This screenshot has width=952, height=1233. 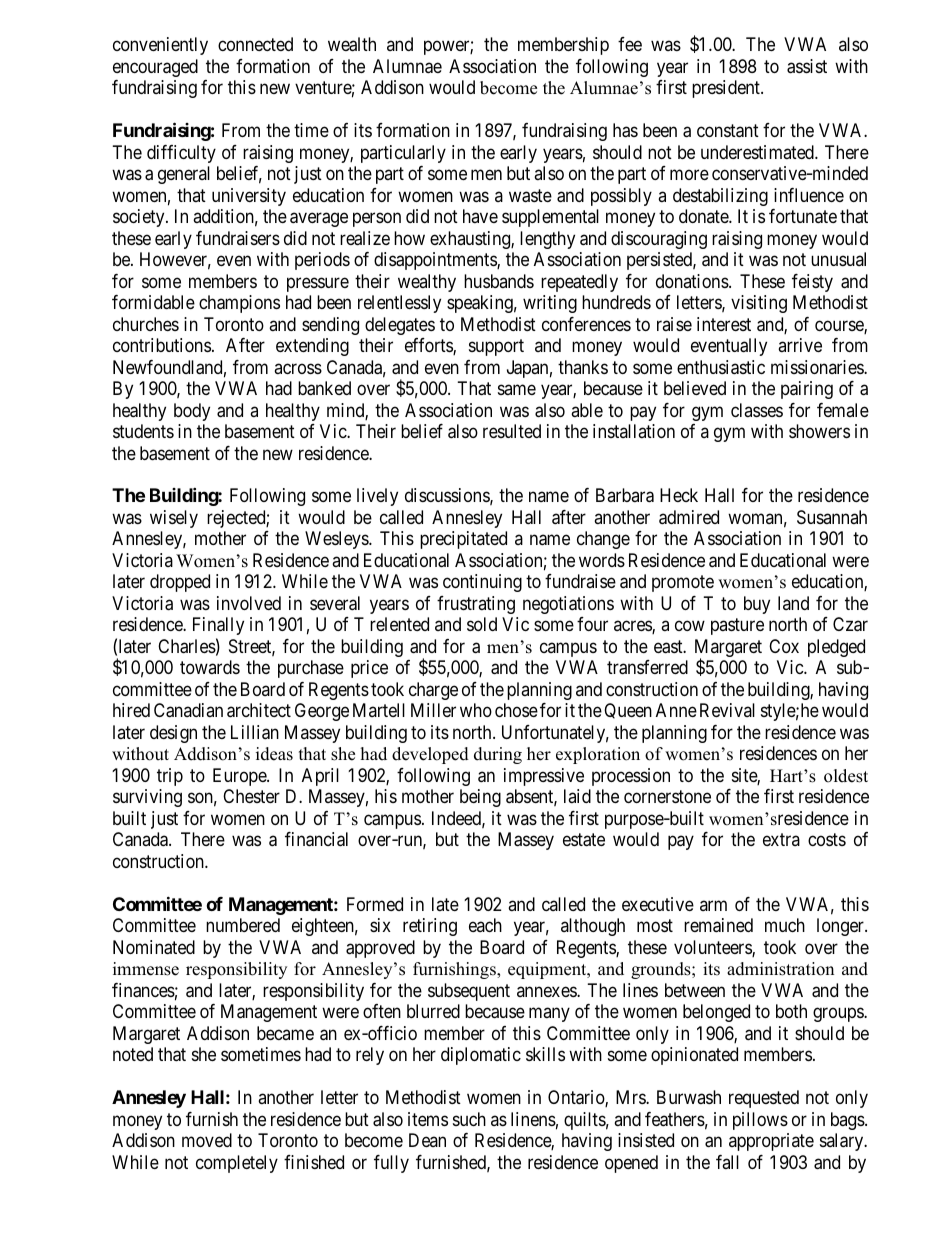 What do you see at coordinates (192, 412) in the screenshot?
I see `body` at bounding box center [192, 412].
